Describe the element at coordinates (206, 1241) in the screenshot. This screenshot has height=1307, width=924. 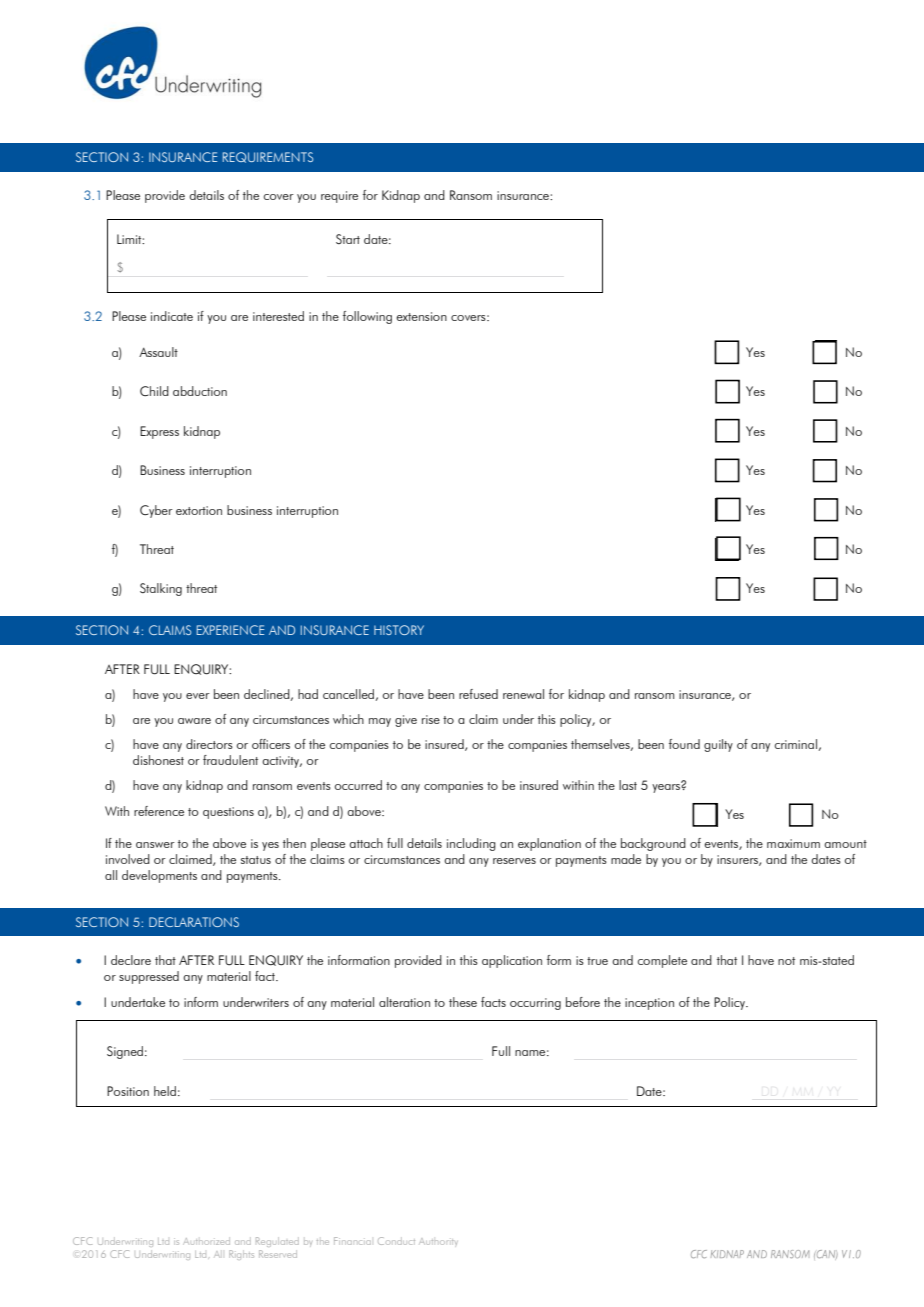
I see `Authorized` at that location.
